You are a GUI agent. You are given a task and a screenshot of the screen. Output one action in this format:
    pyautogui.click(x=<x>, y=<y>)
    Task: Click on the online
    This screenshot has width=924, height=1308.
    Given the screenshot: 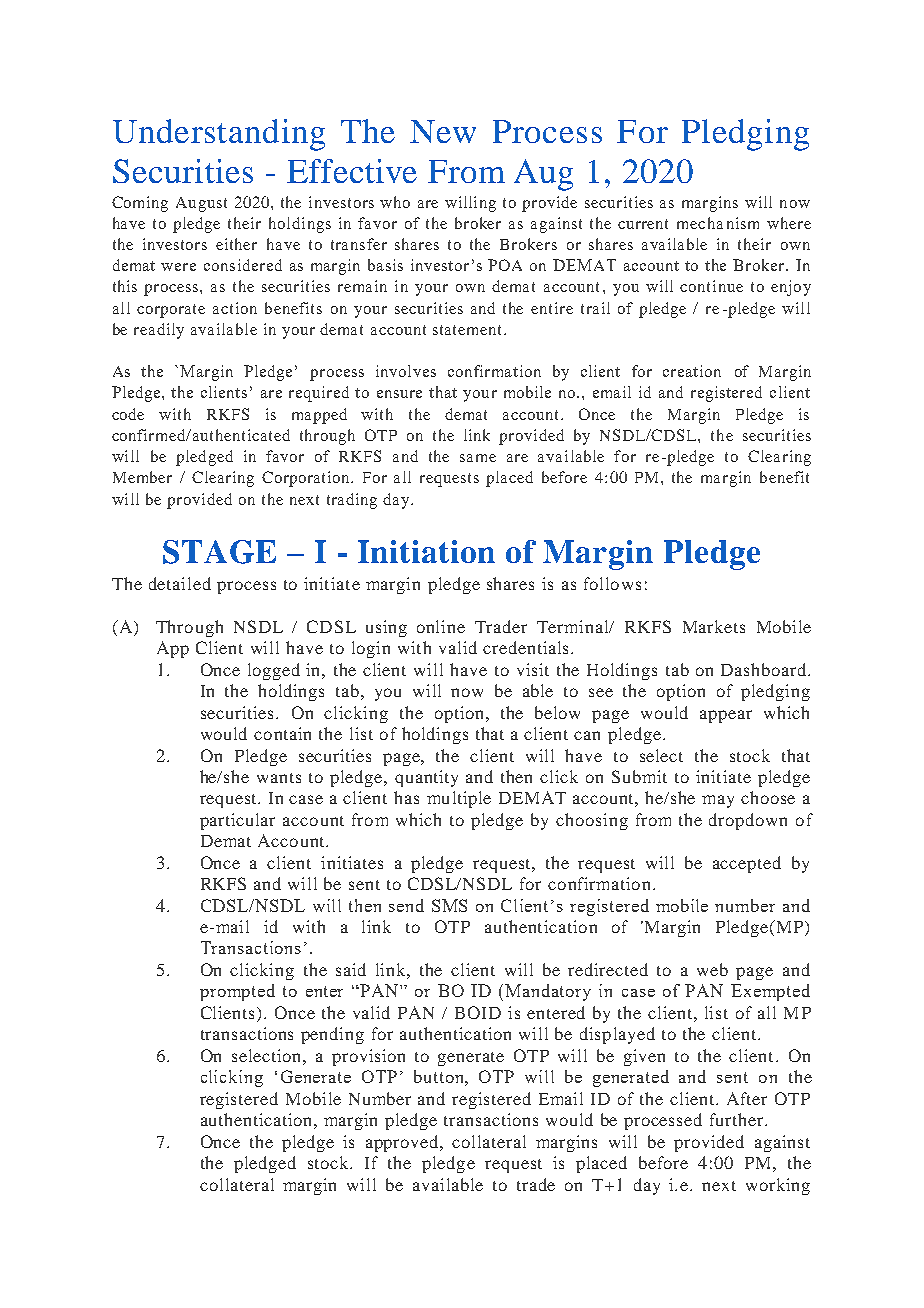 What is the action you would take?
    pyautogui.click(x=441, y=626)
